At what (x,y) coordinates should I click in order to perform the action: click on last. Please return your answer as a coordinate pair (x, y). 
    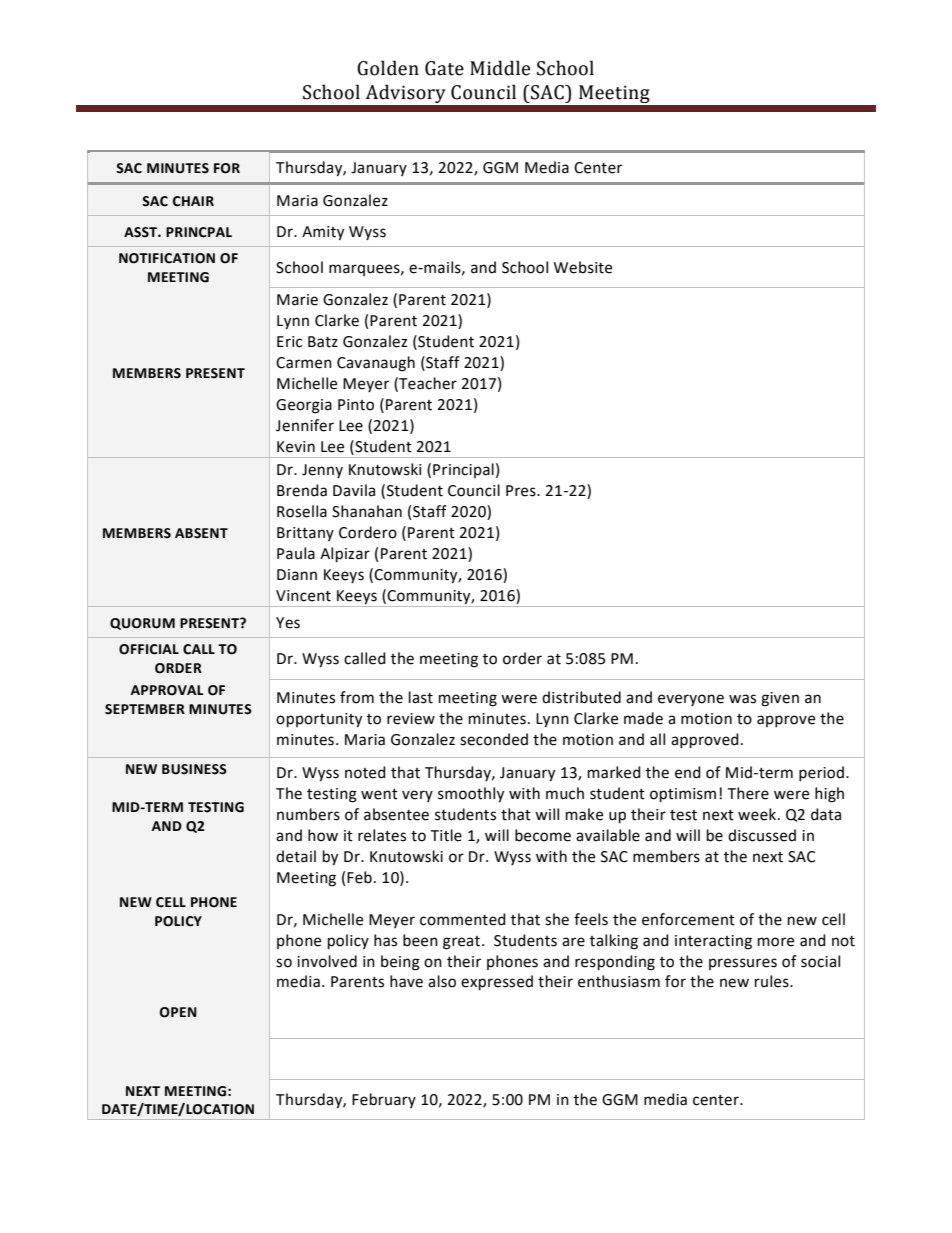
    Looking at the image, I should click on (421, 697).
